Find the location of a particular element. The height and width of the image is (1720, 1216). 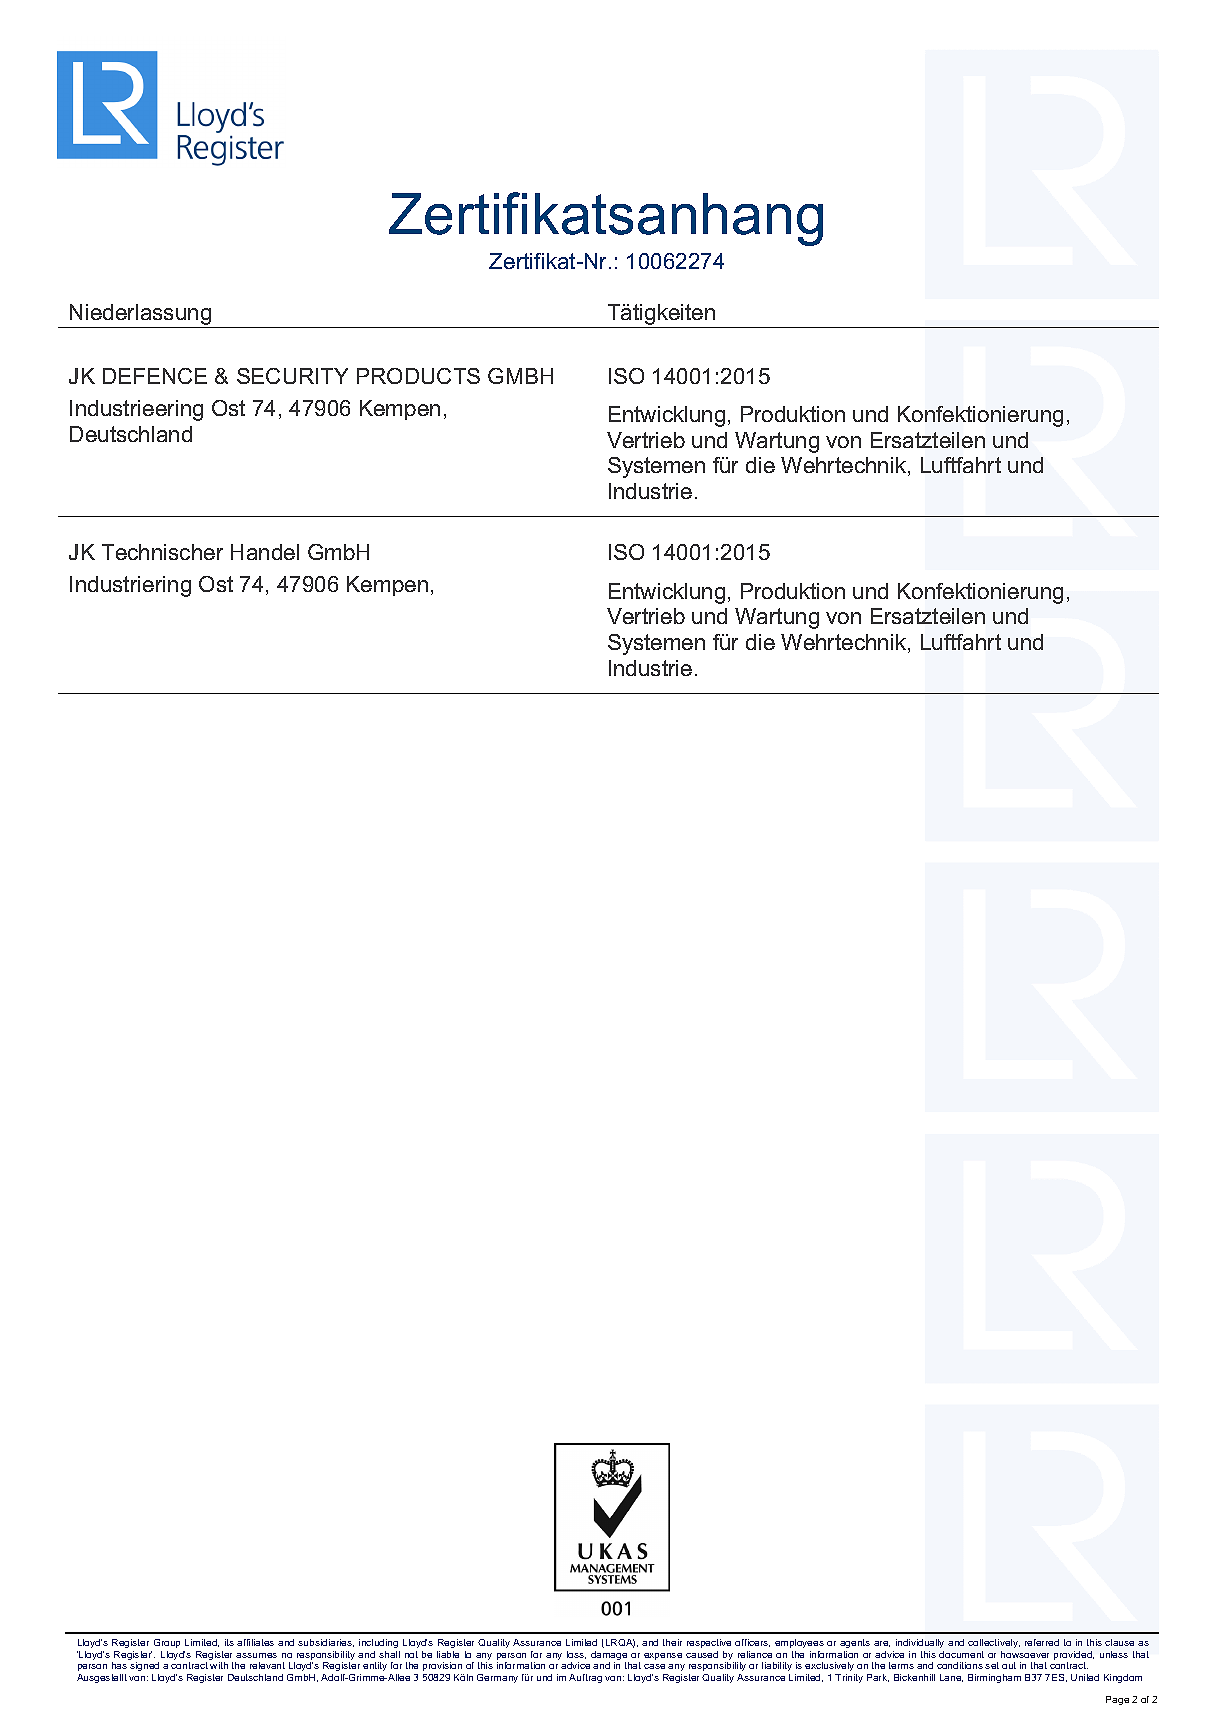

Handel is located at coordinates (265, 552).
